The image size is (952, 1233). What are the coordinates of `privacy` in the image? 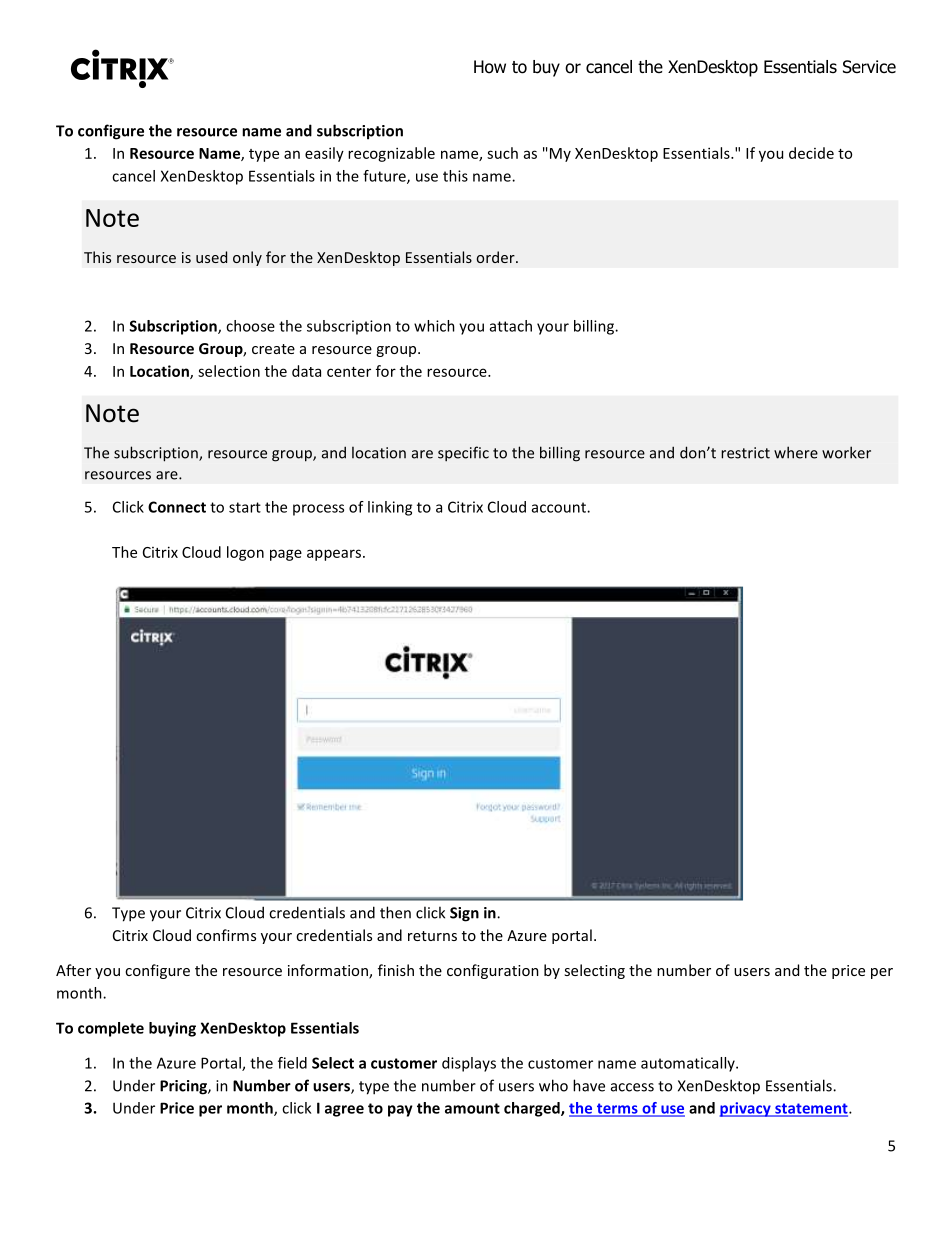 It's located at (746, 1109).
